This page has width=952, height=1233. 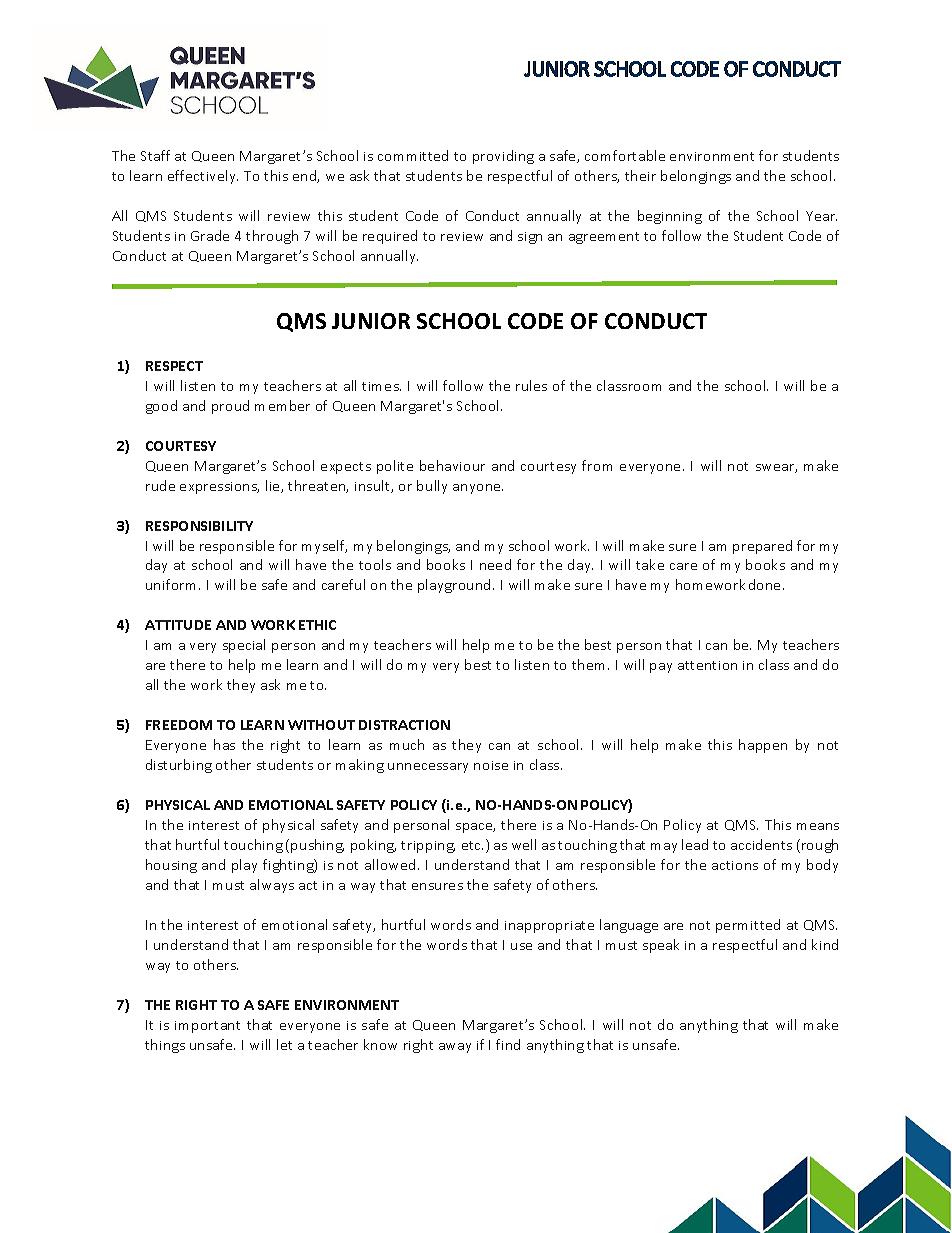 I want to click on has, so click(x=224, y=744).
